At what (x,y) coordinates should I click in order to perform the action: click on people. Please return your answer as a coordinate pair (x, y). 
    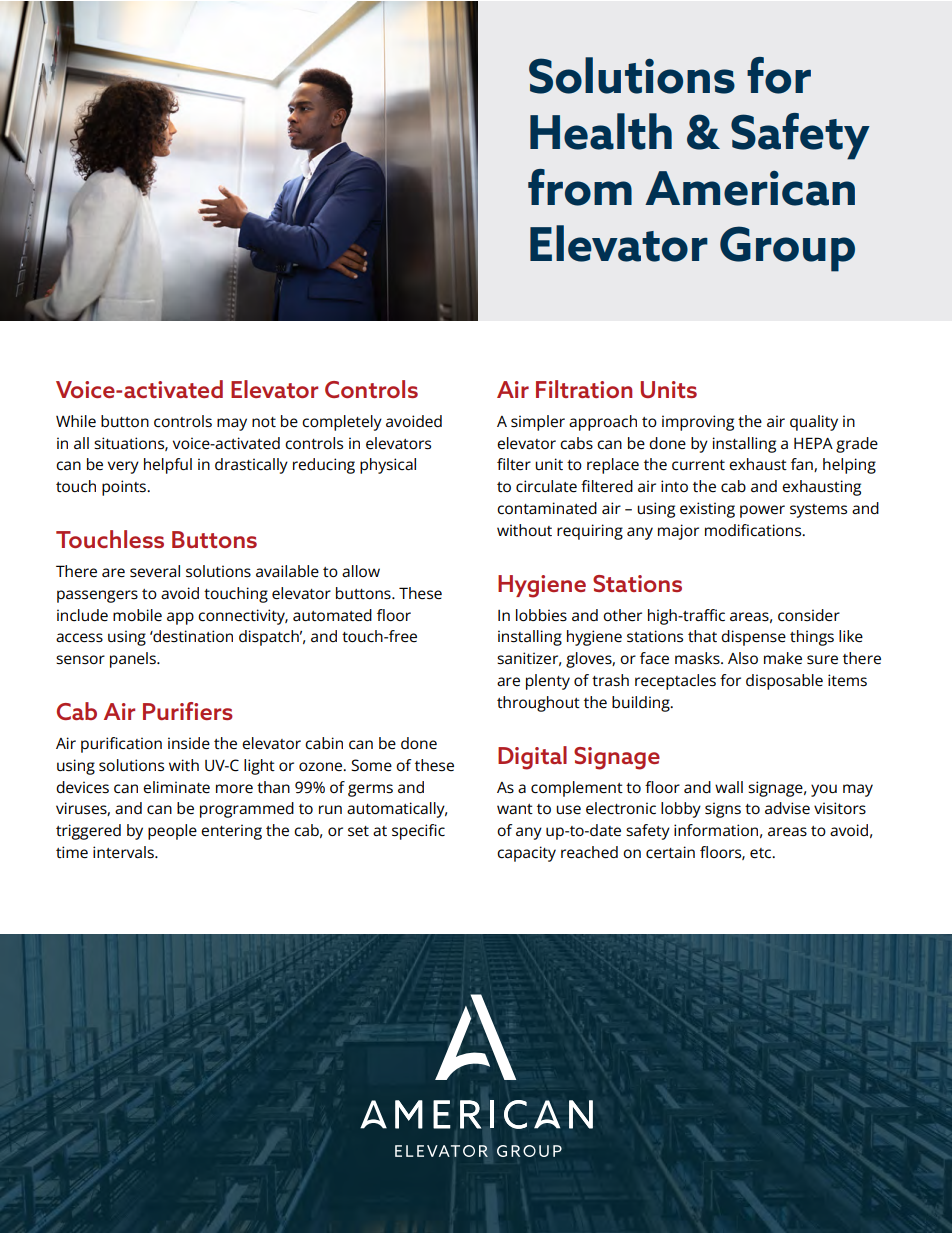
    Looking at the image, I should click on (172, 832).
